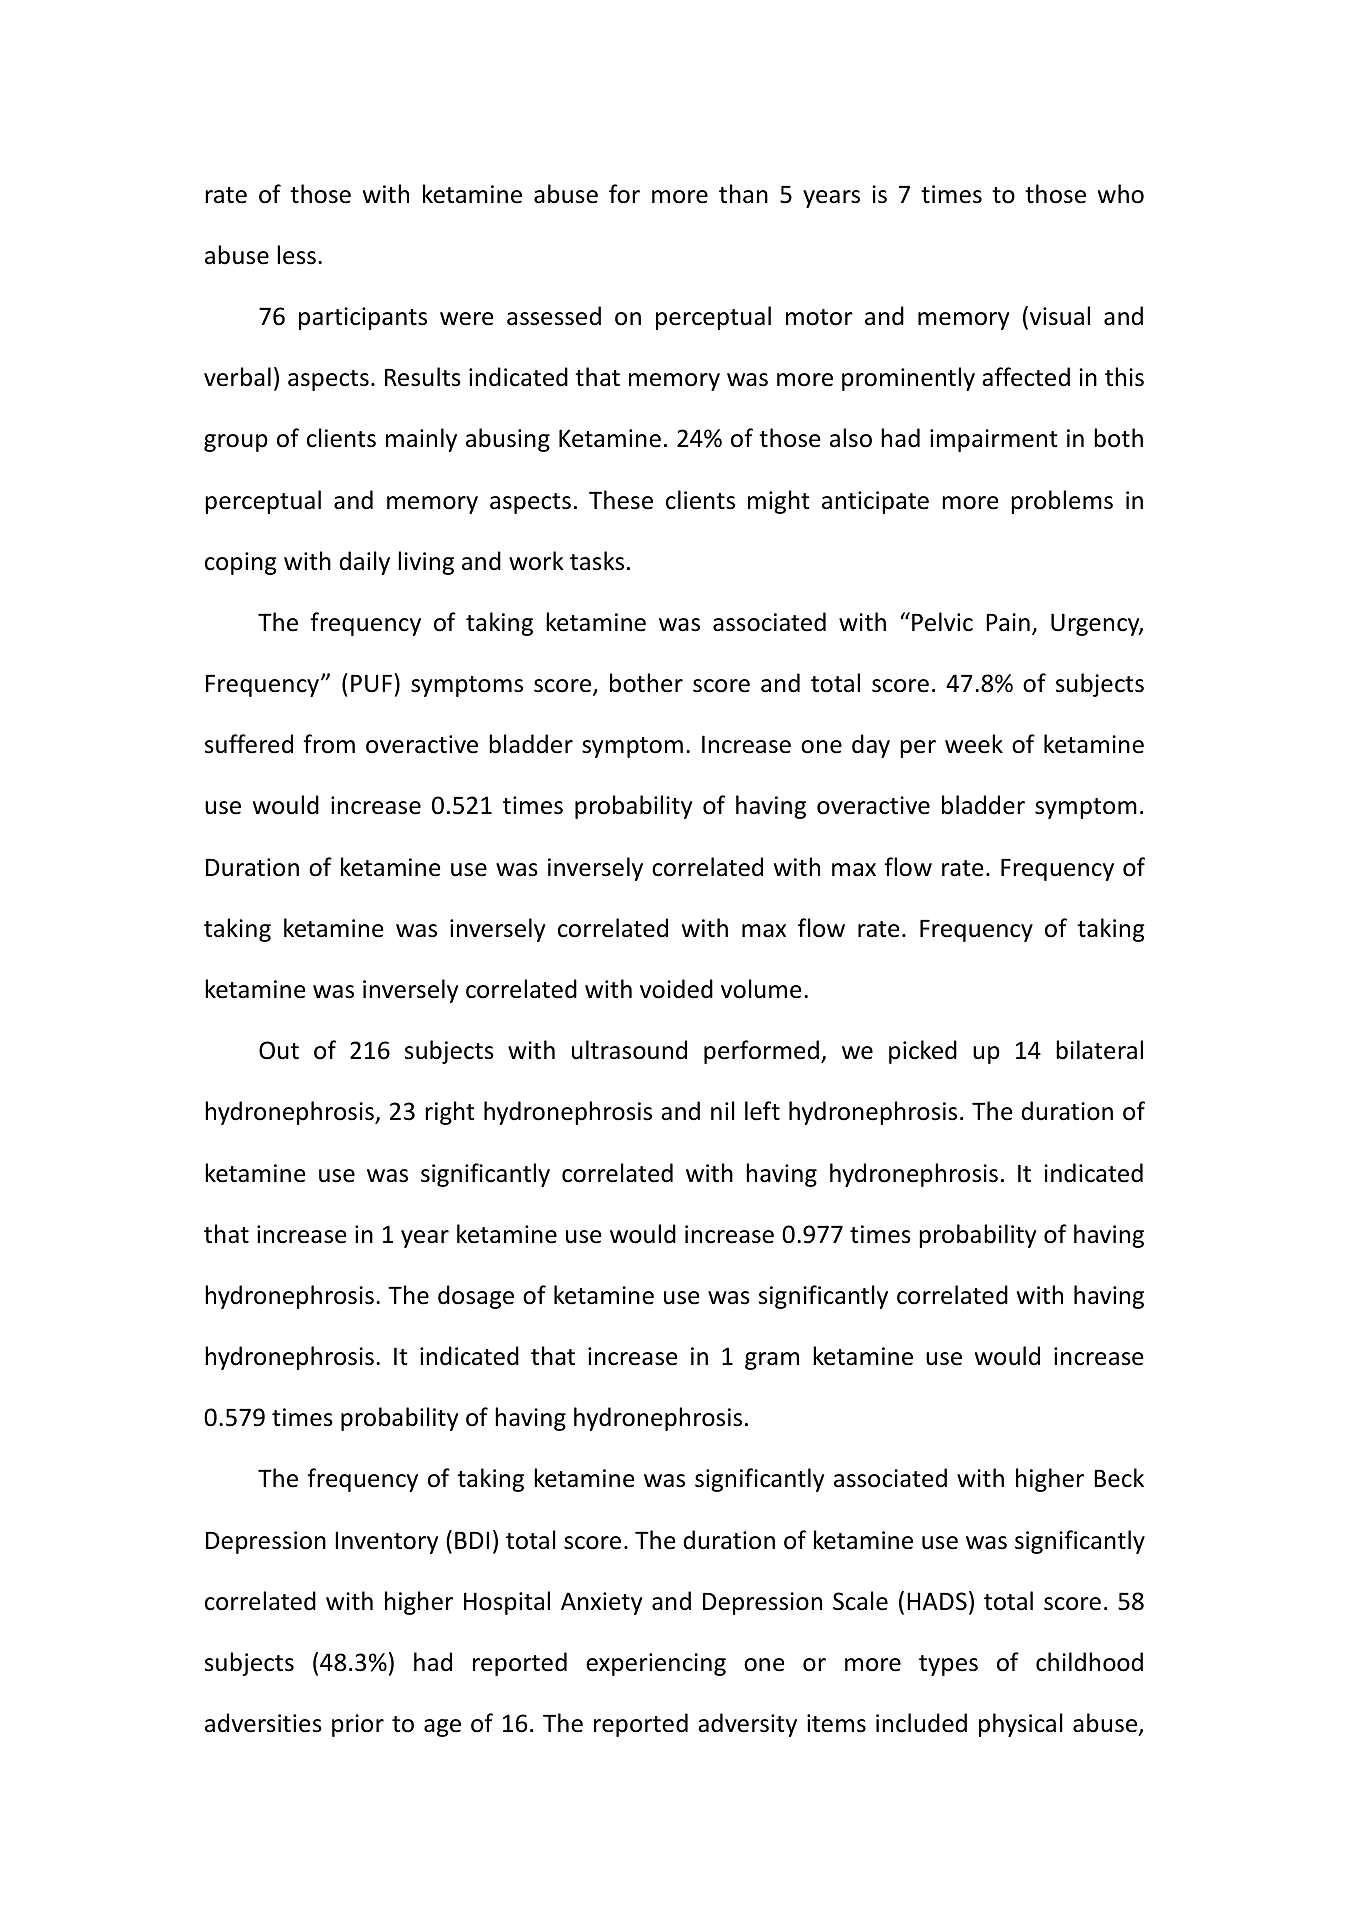  What do you see at coordinates (1021, 1725) in the document?
I see `physical` at bounding box center [1021, 1725].
